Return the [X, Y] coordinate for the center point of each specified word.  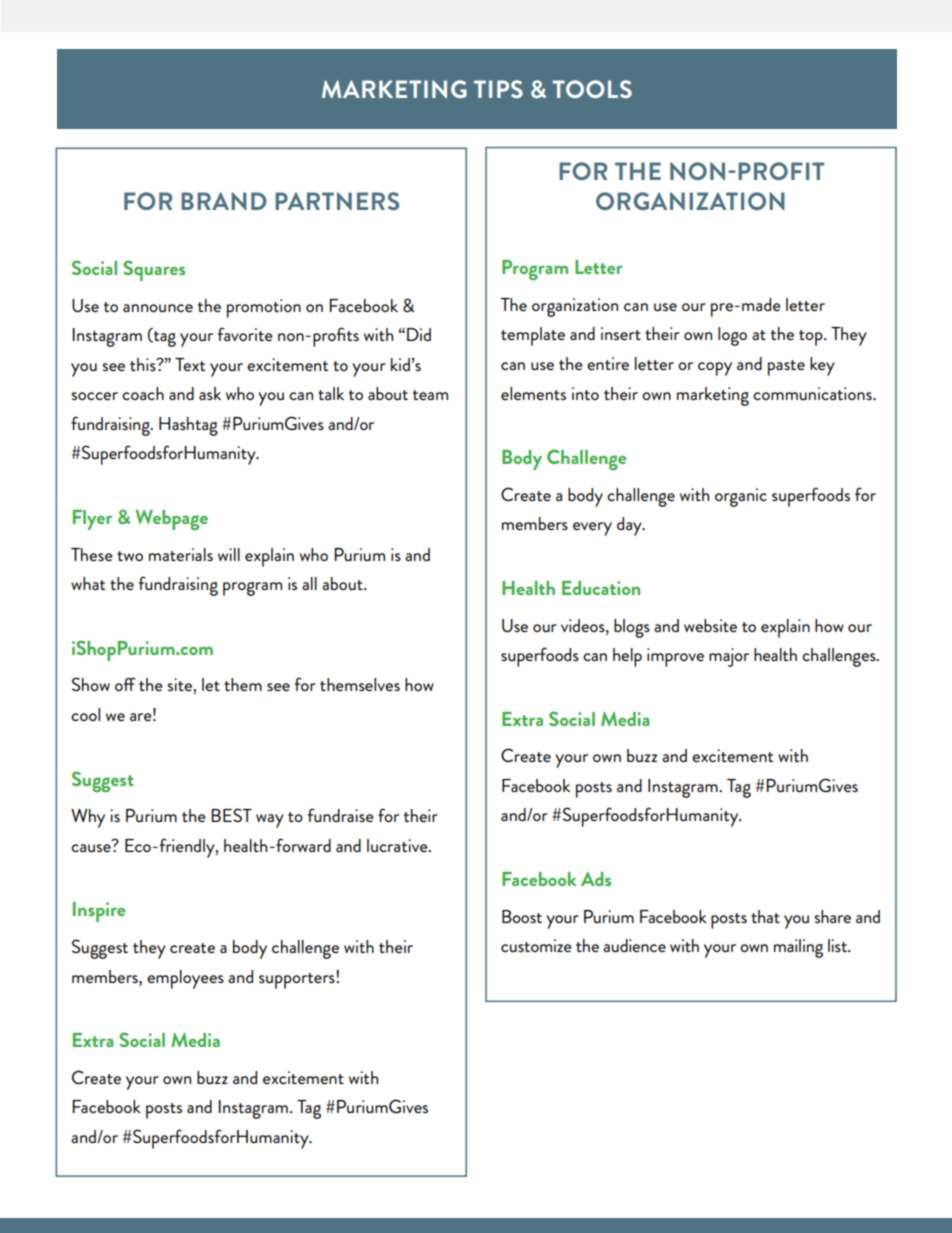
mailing [798, 948]
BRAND [224, 201]
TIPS [498, 89]
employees [185, 979]
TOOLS [592, 89]
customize [536, 945]
